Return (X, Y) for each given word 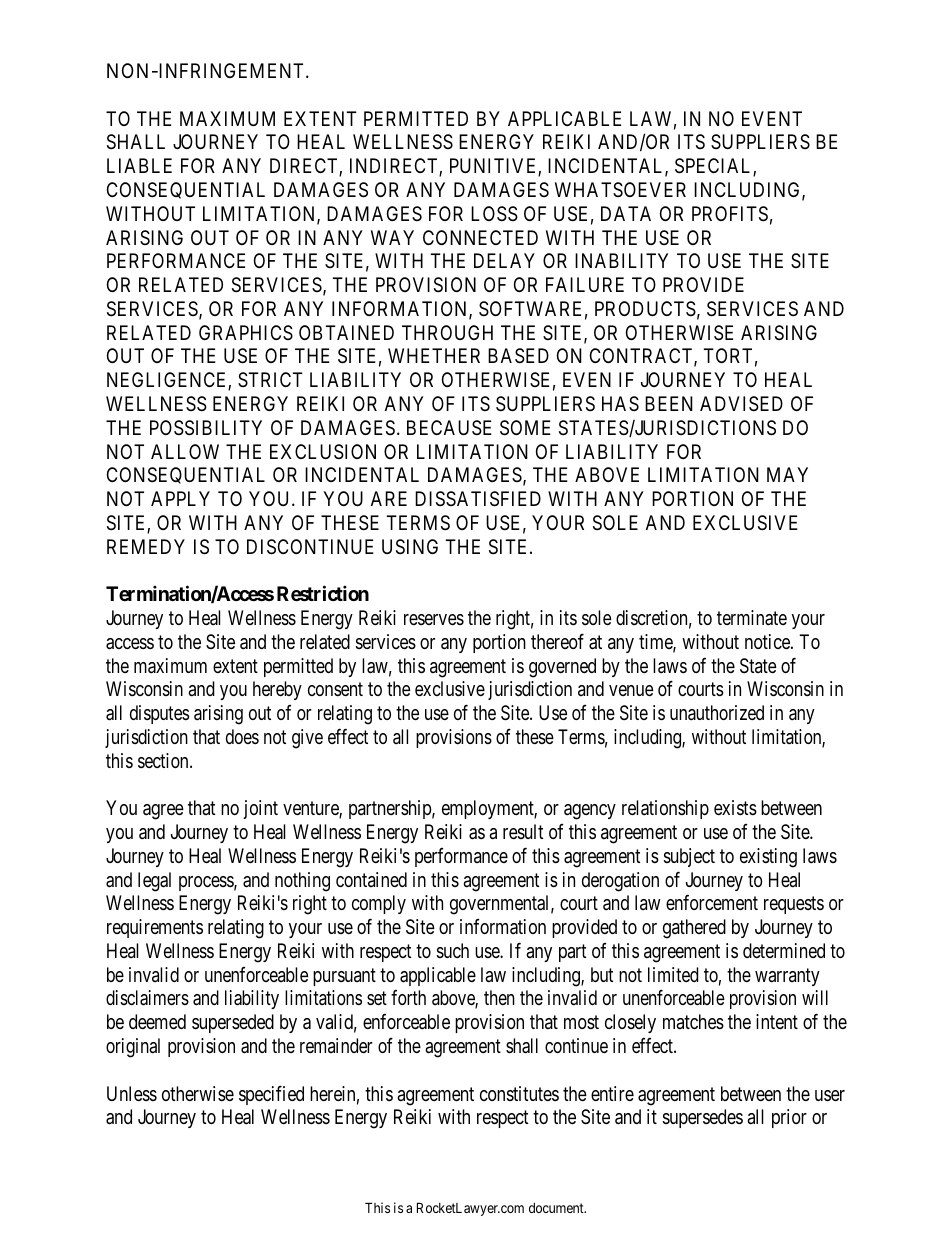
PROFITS (730, 214)
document (557, 1208)
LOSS (494, 214)
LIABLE (139, 165)
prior (789, 1118)
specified (271, 1095)
